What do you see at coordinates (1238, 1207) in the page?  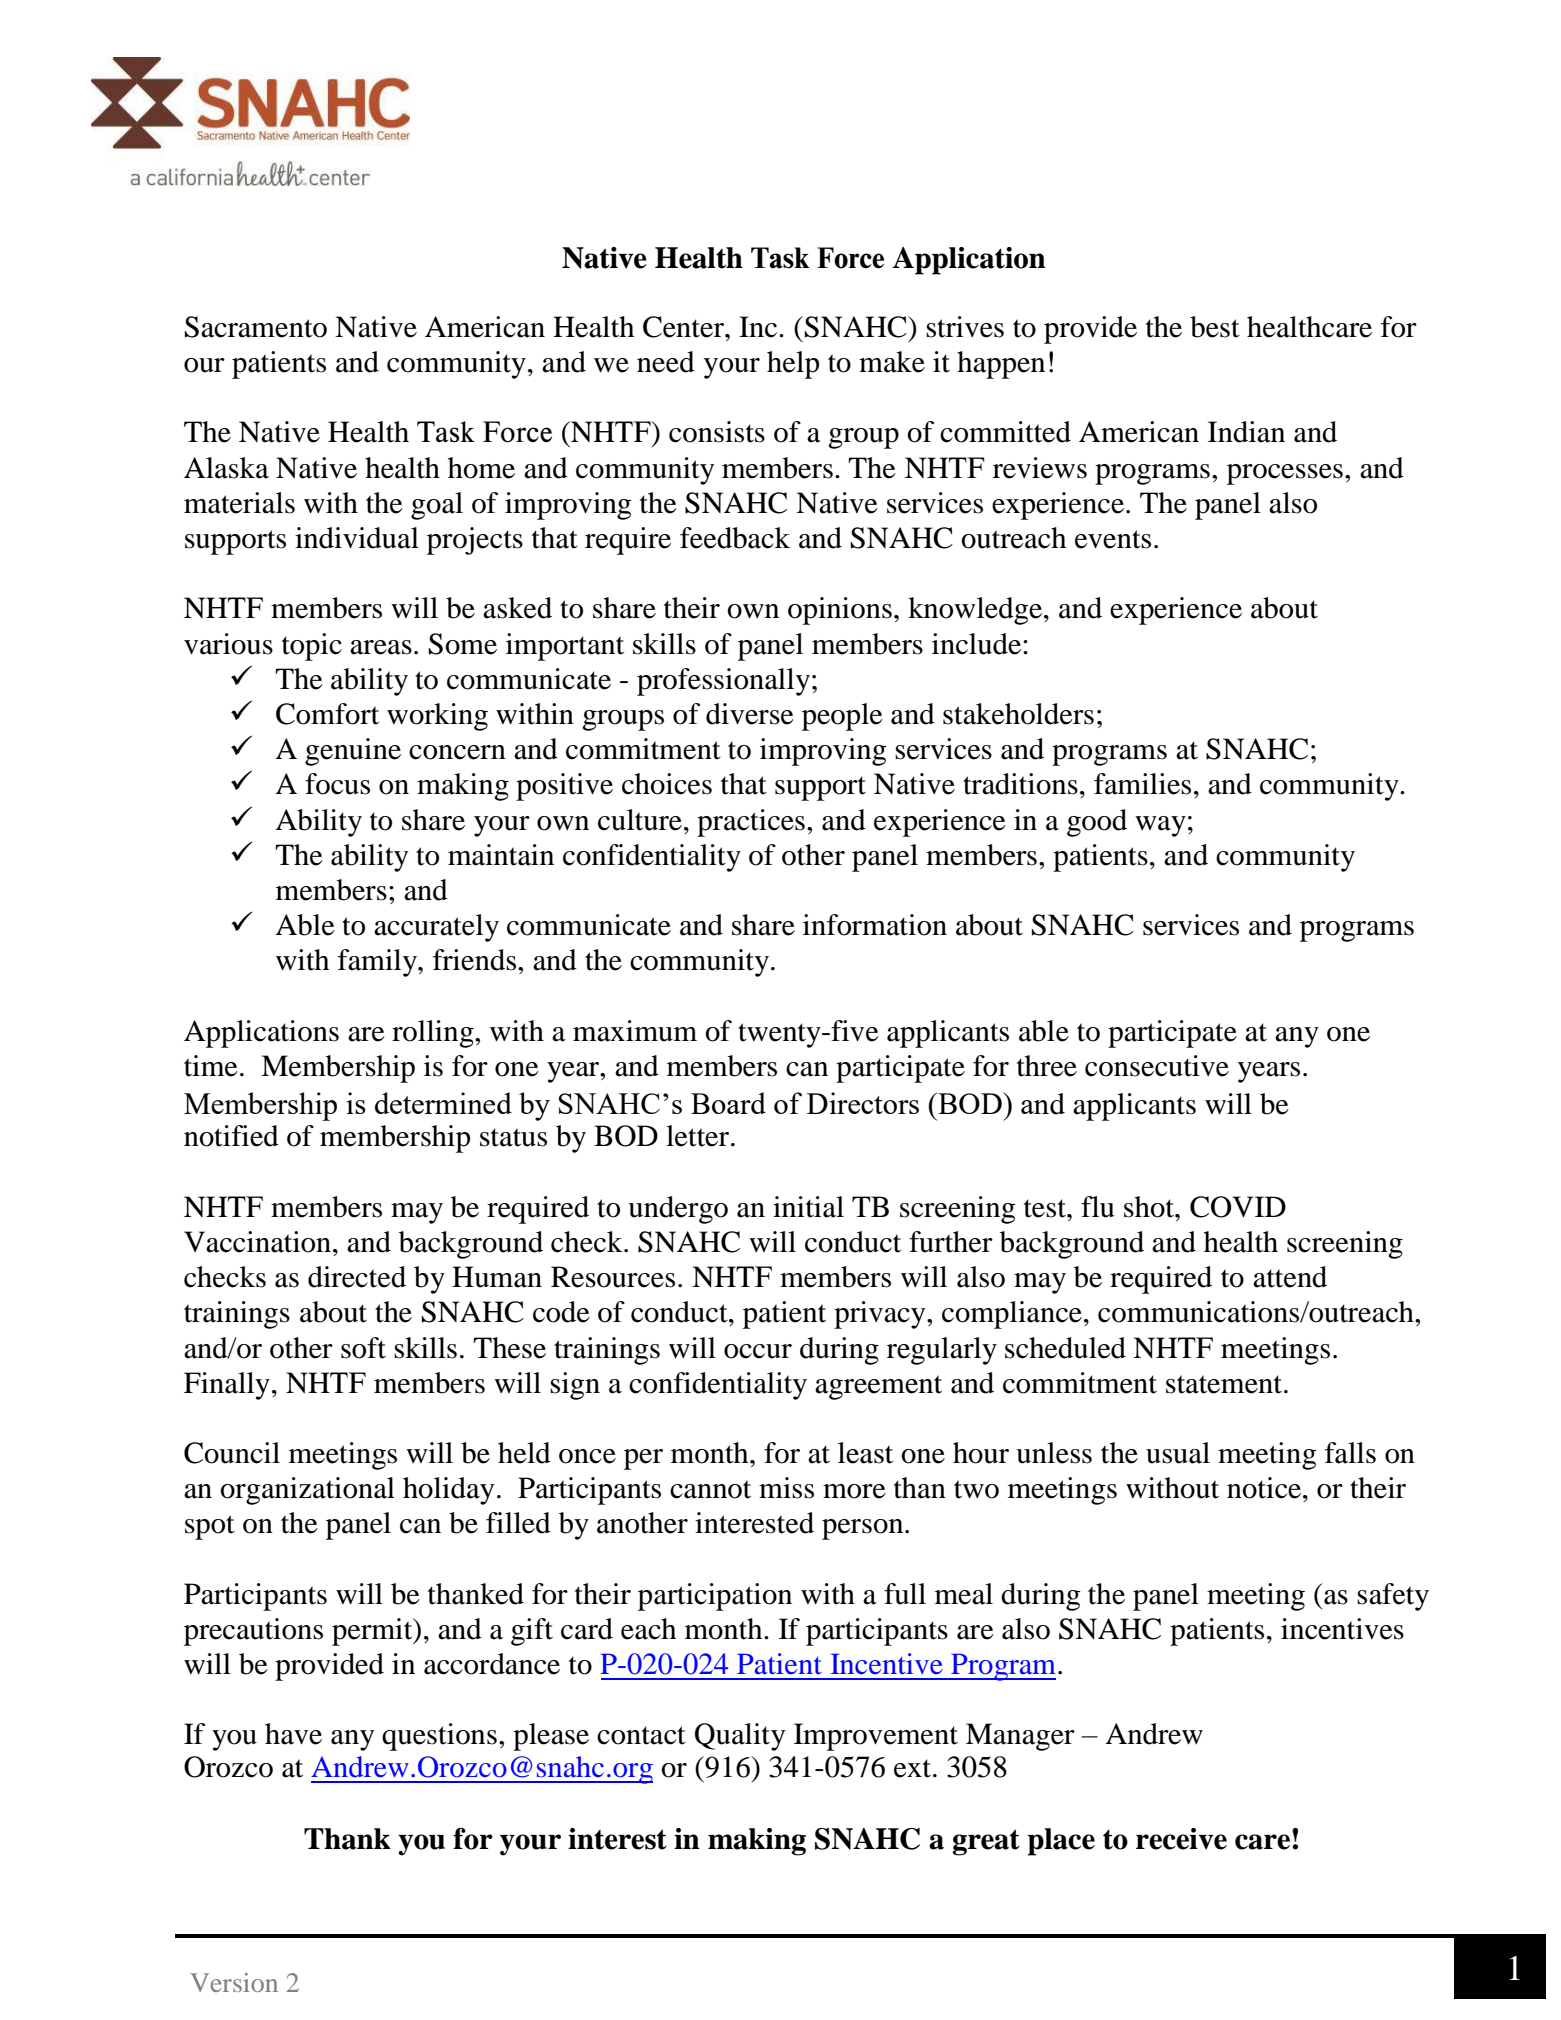 I see `COVID` at bounding box center [1238, 1207].
